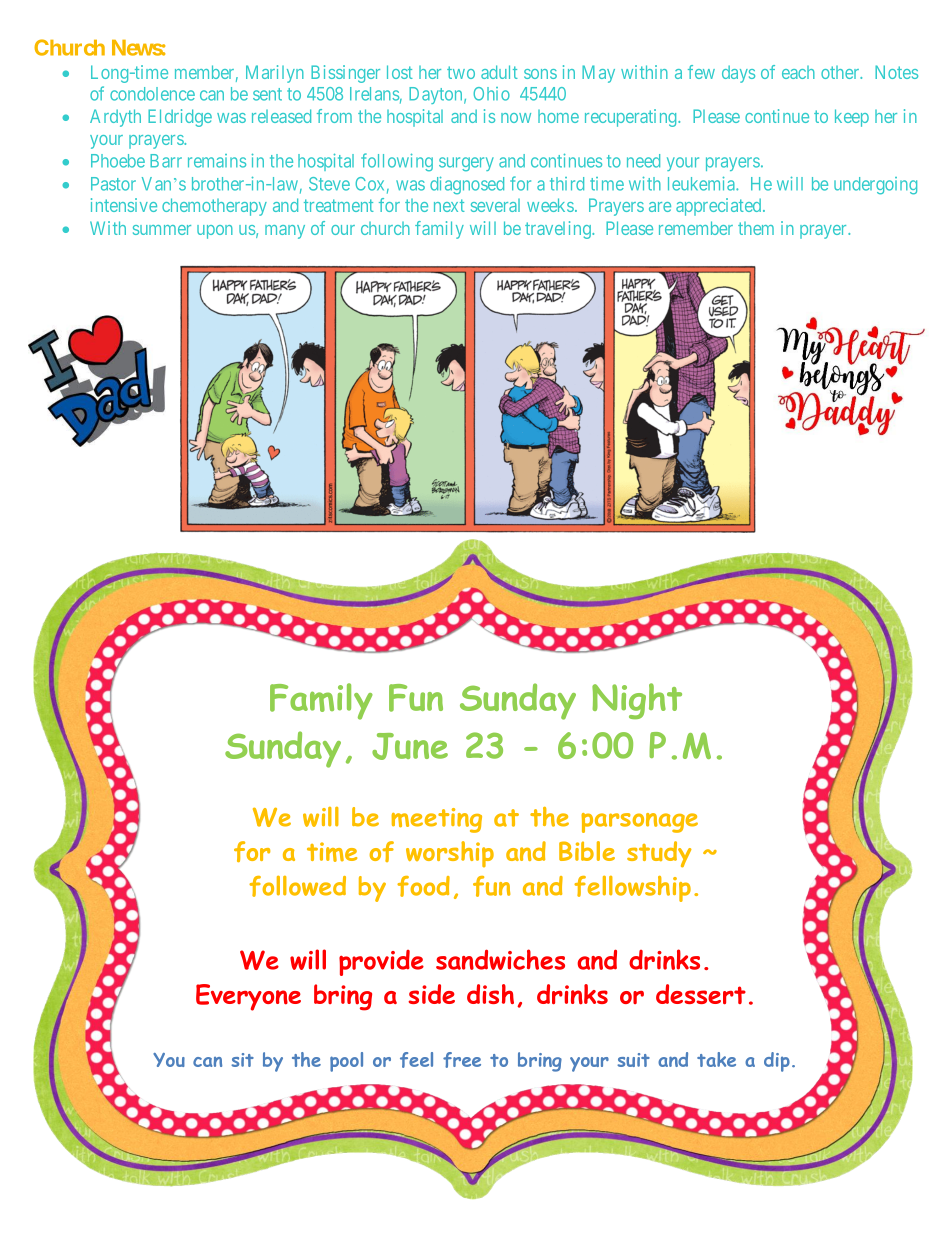  I want to click on Ohio, so click(491, 94).
